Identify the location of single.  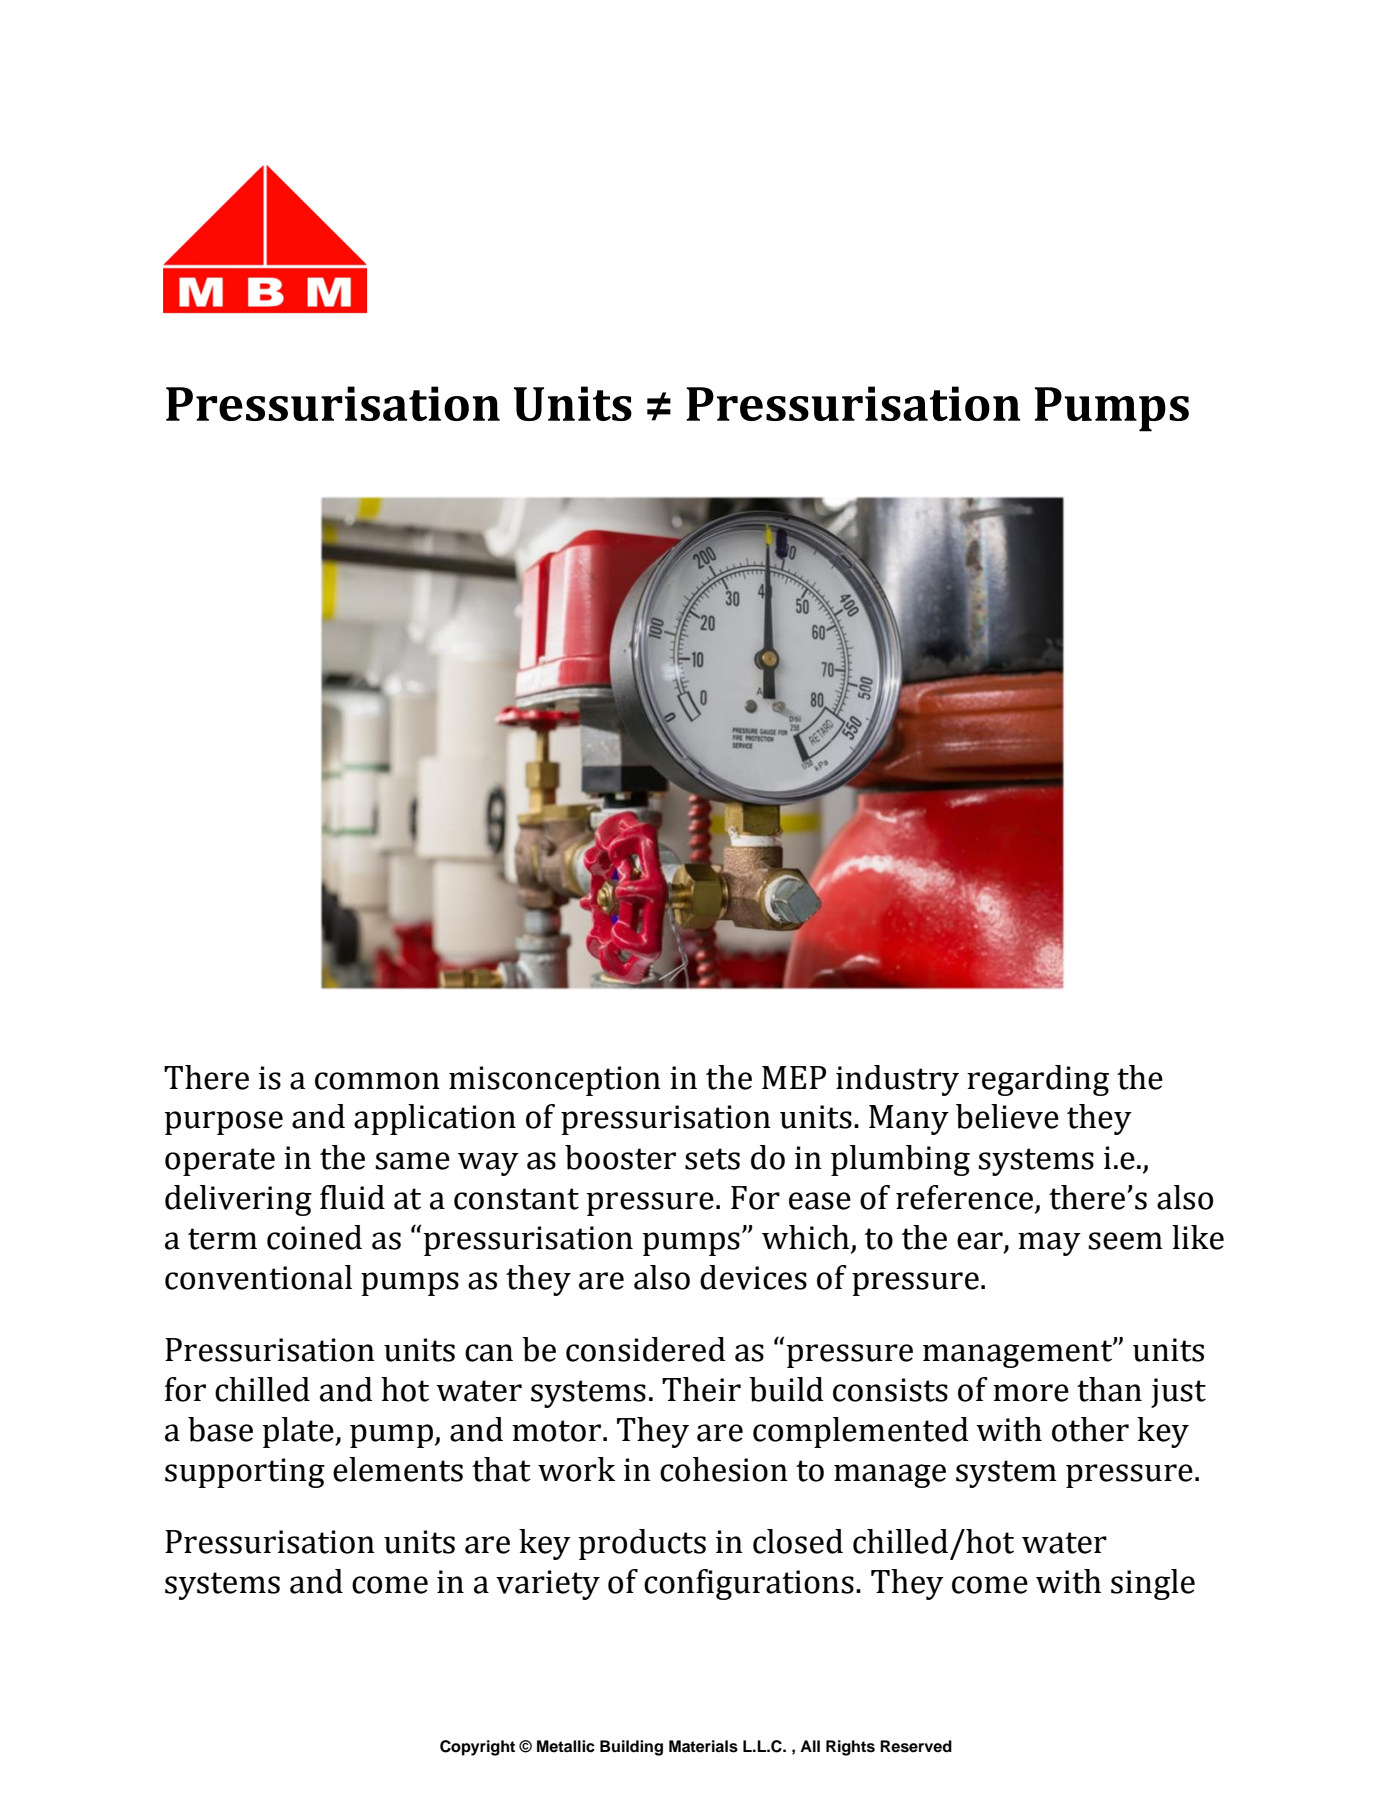
(1153, 1584).
